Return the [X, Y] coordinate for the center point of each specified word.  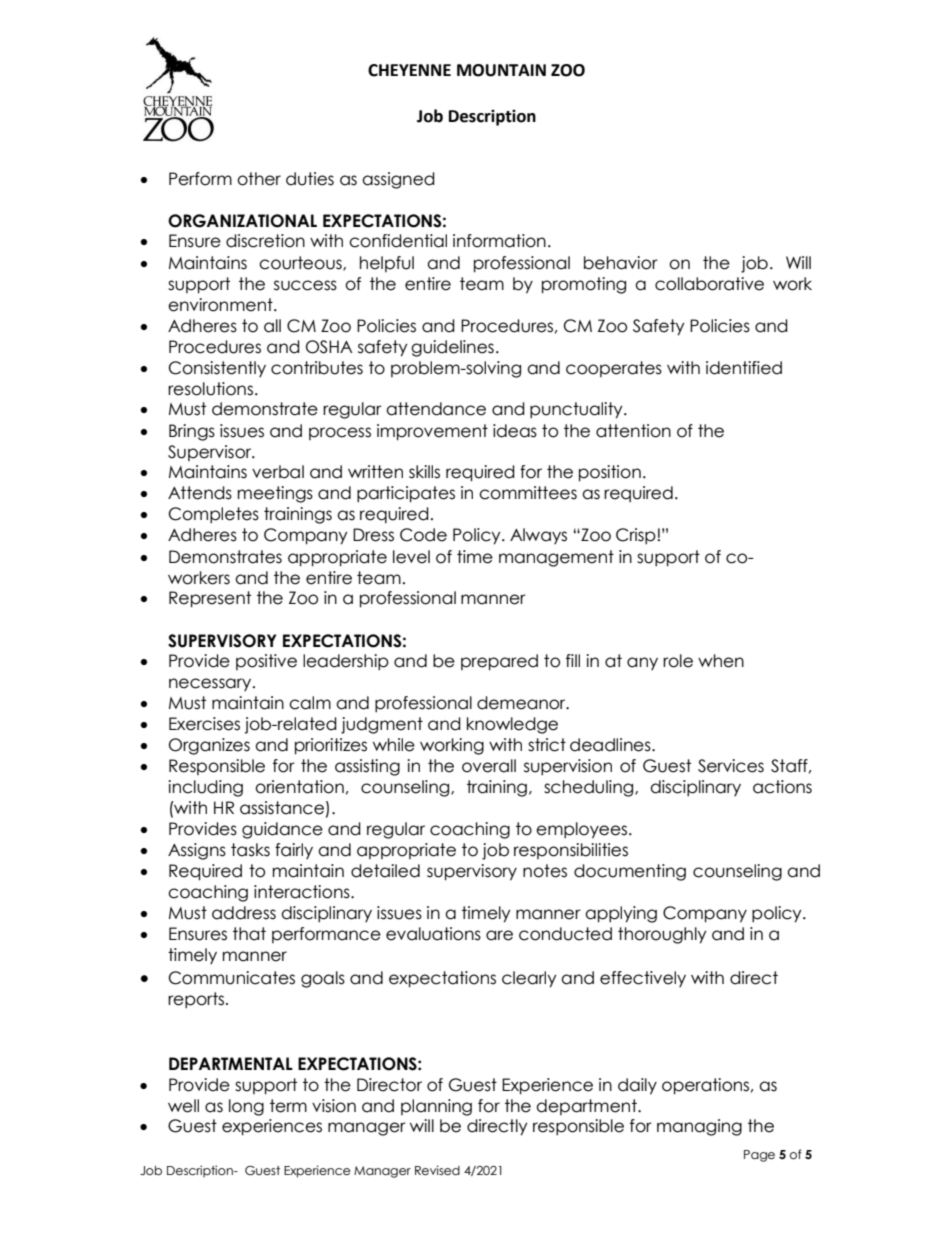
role [678, 661]
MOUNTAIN [501, 70]
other [259, 179]
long [246, 1107]
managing [699, 1127]
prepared [499, 662]
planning [436, 1107]
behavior [621, 263]
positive [266, 662]
